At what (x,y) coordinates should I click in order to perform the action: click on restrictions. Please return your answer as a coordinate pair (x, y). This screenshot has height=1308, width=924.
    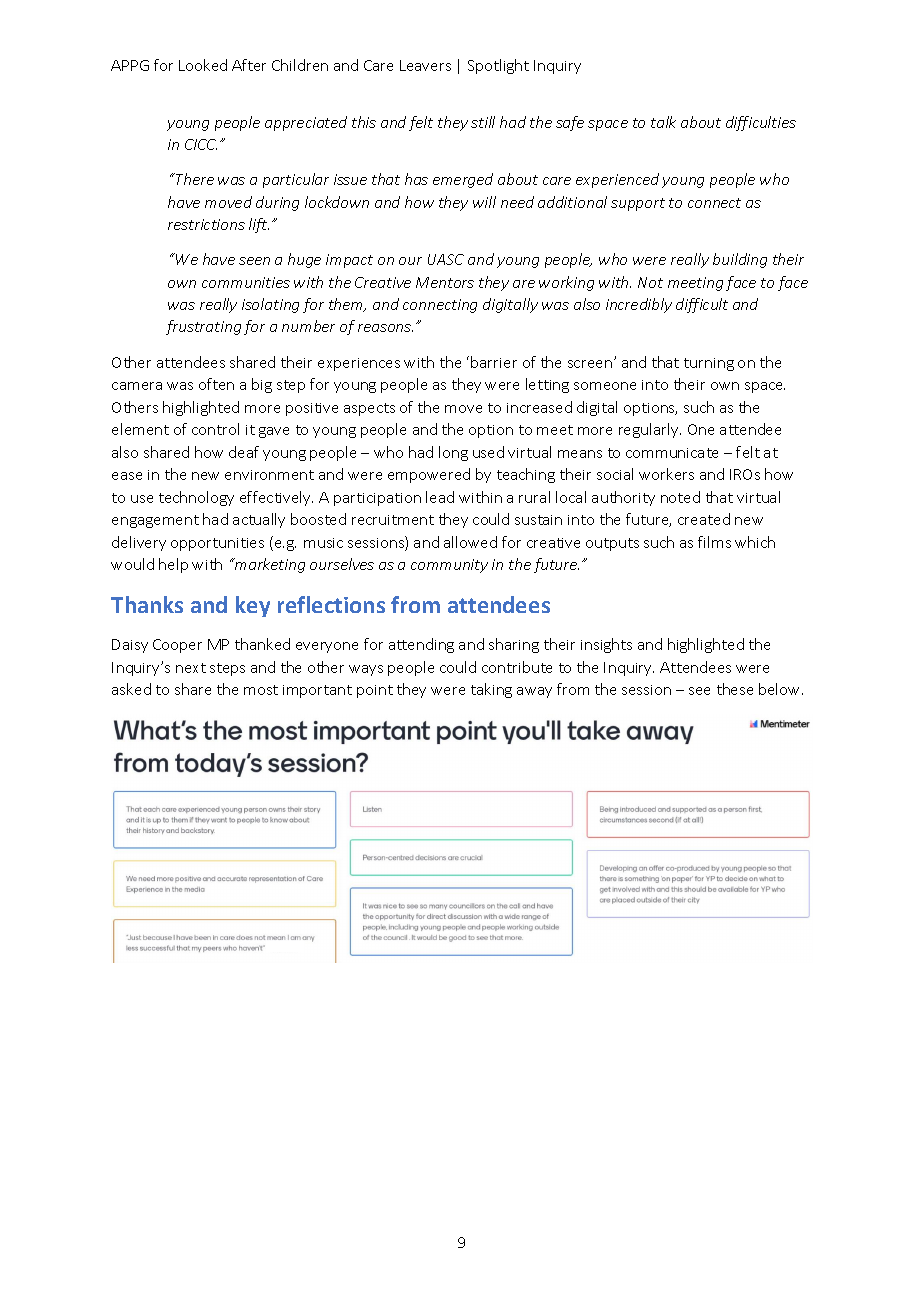
    Looking at the image, I should click on (206, 224).
